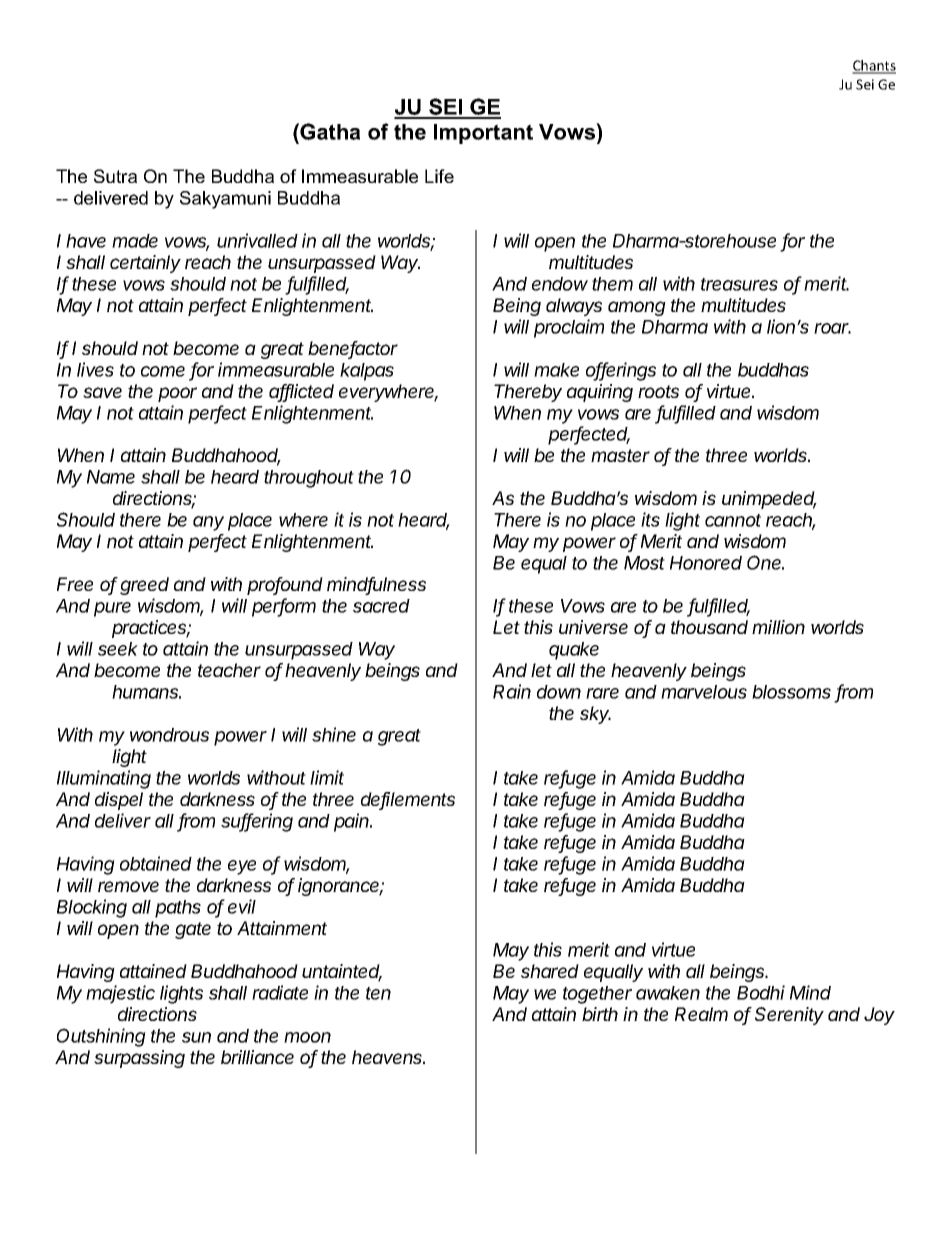  I want to click on proclaim, so click(569, 328).
